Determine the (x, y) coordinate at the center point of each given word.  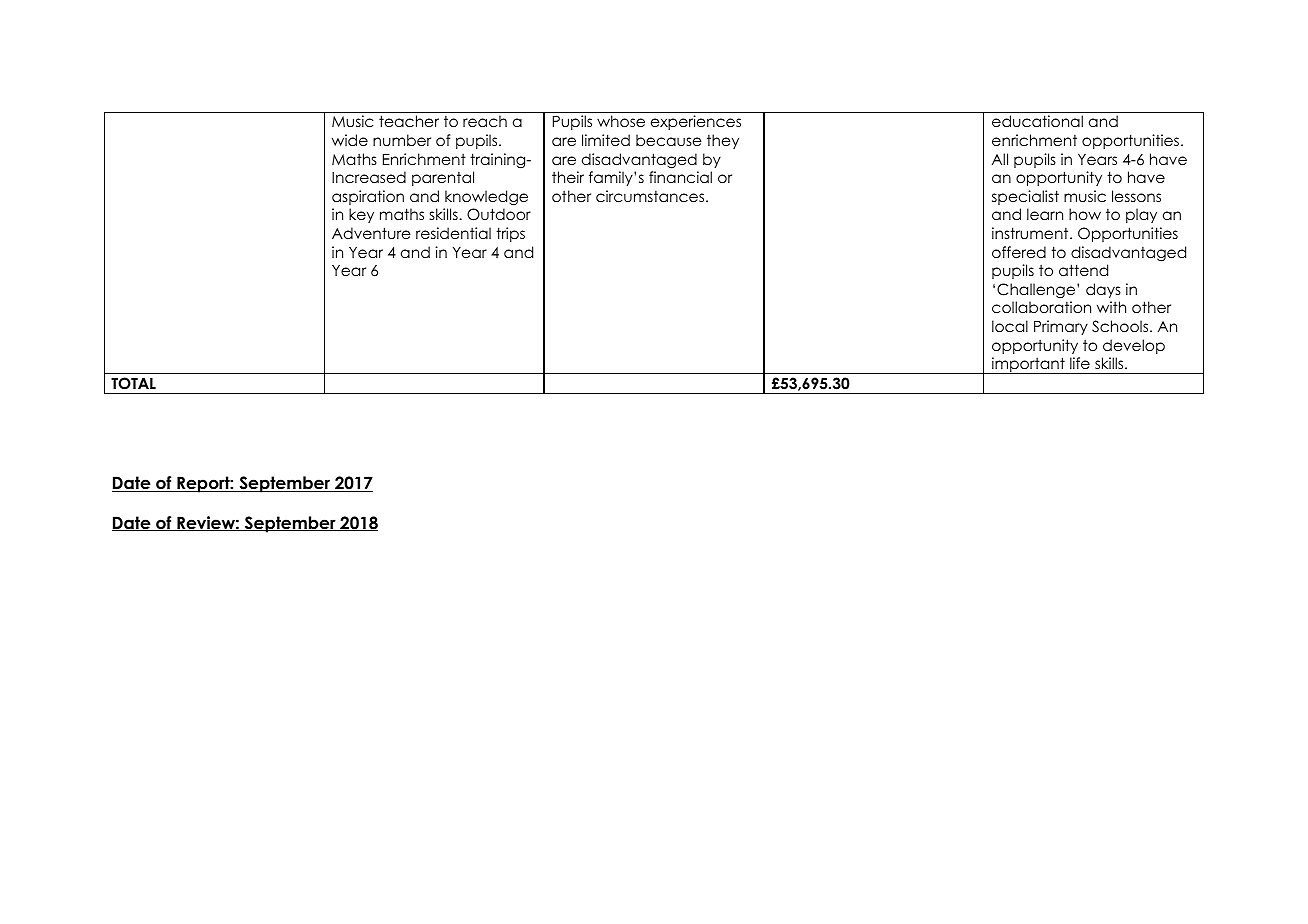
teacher (409, 121)
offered (1019, 252)
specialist (1025, 197)
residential (453, 233)
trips (510, 234)
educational (1037, 121)
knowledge (486, 198)
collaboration (1041, 307)
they (723, 141)
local (1010, 326)
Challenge (1037, 291)
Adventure (371, 233)
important (1028, 365)
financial (680, 177)
